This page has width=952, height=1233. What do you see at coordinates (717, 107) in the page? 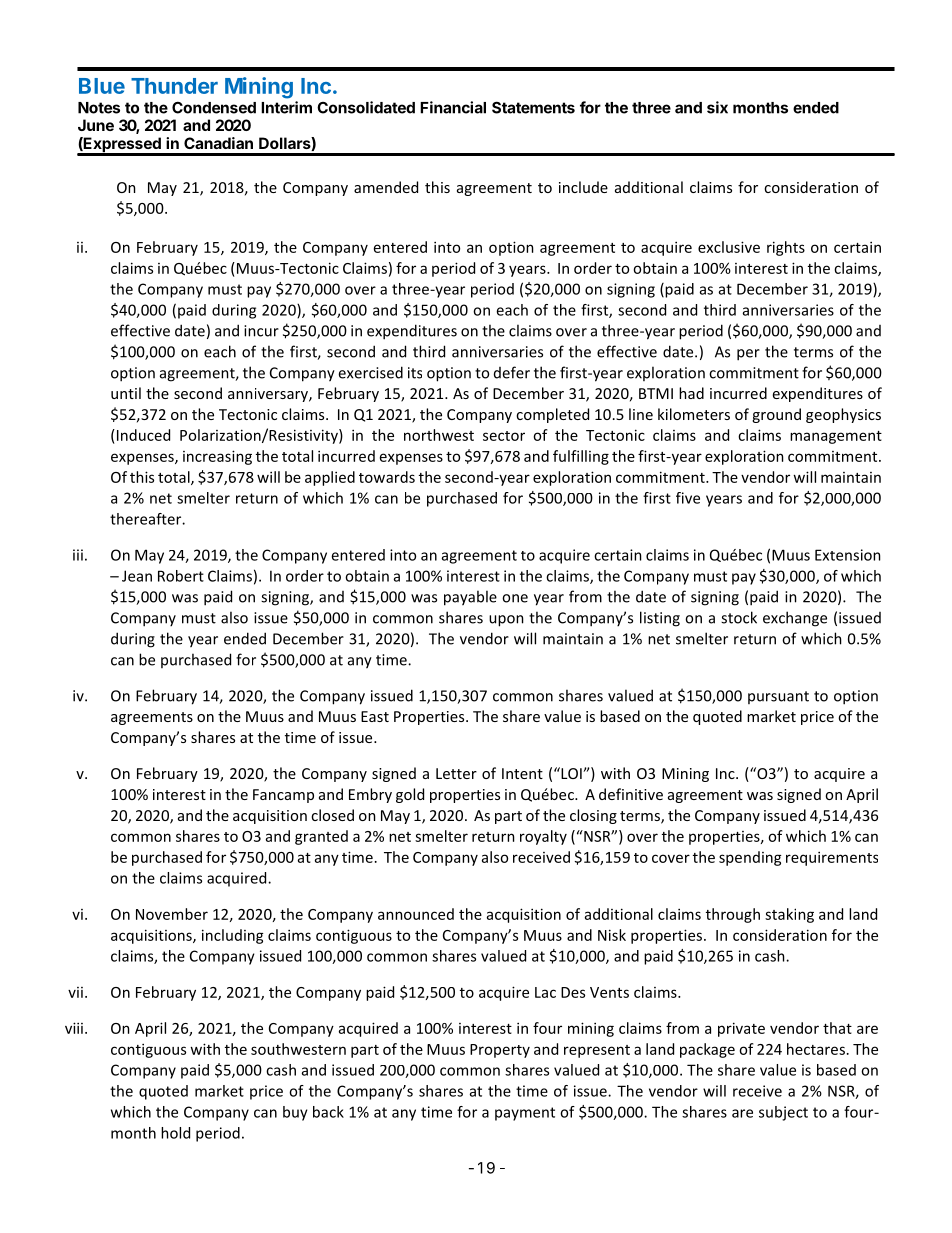
I see `six` at bounding box center [717, 107].
